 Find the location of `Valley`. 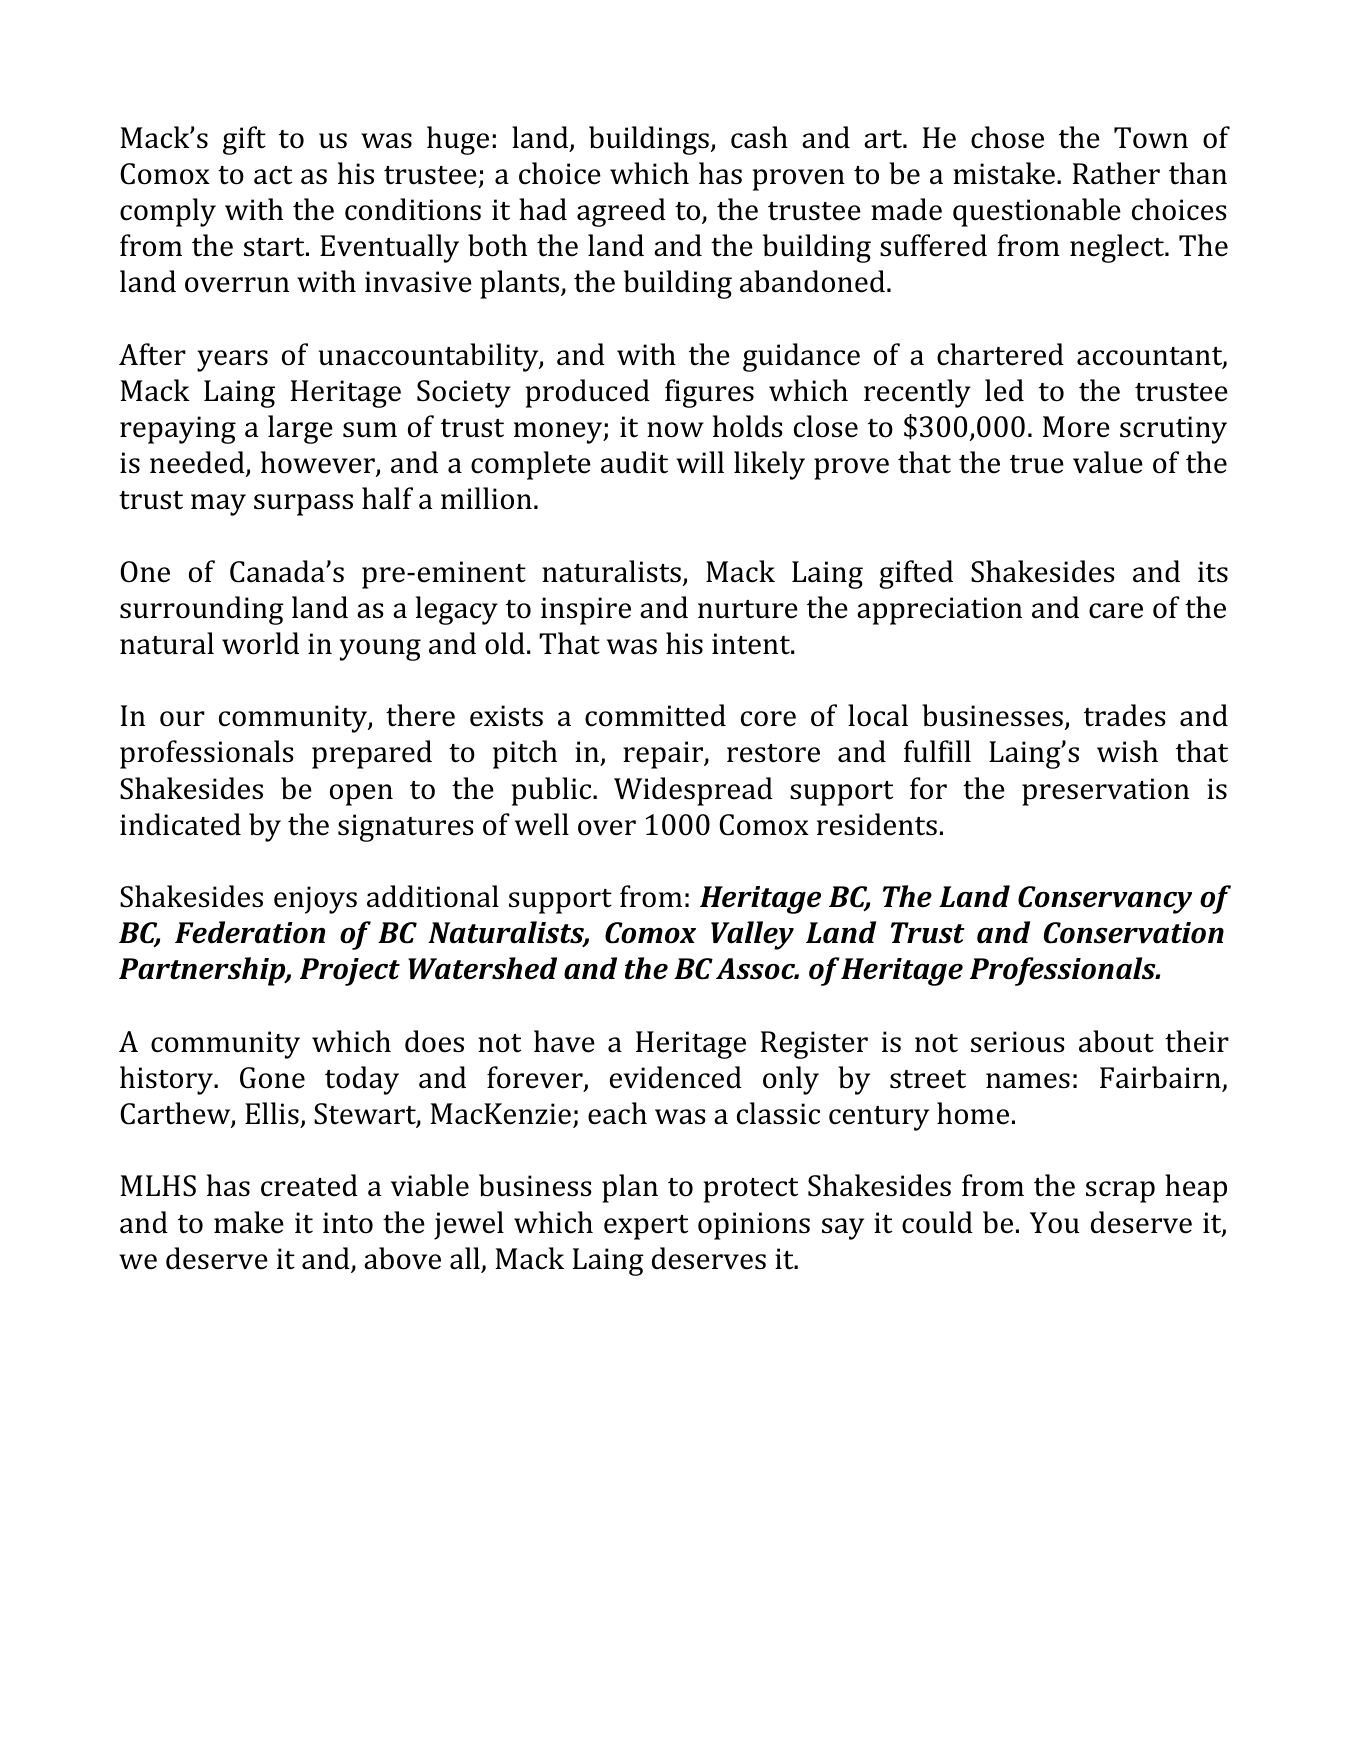

Valley is located at coordinates (752, 935).
